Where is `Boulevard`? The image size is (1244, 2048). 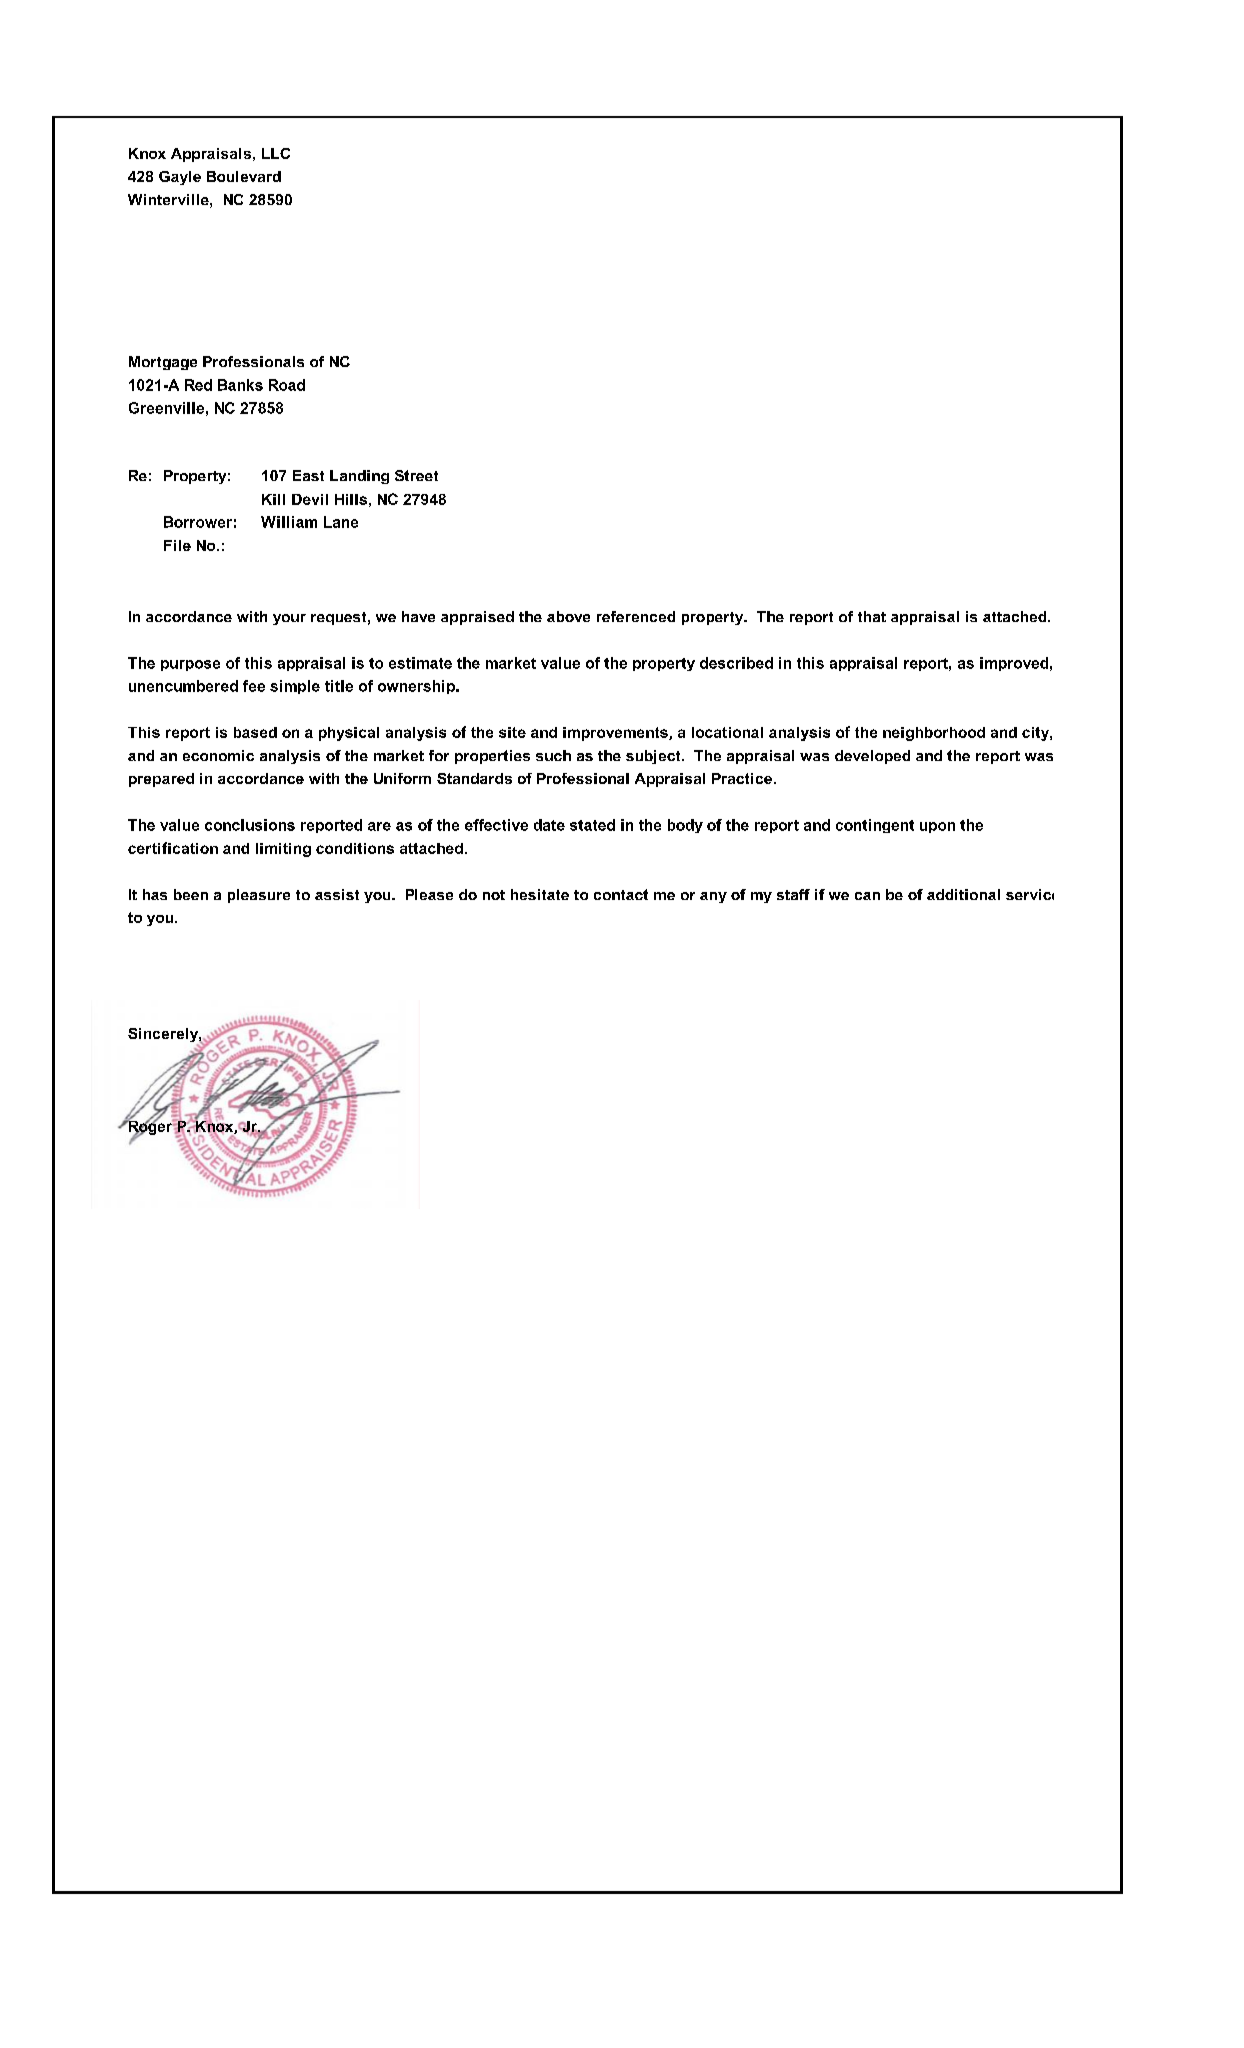
Boulevard is located at coordinates (244, 176).
